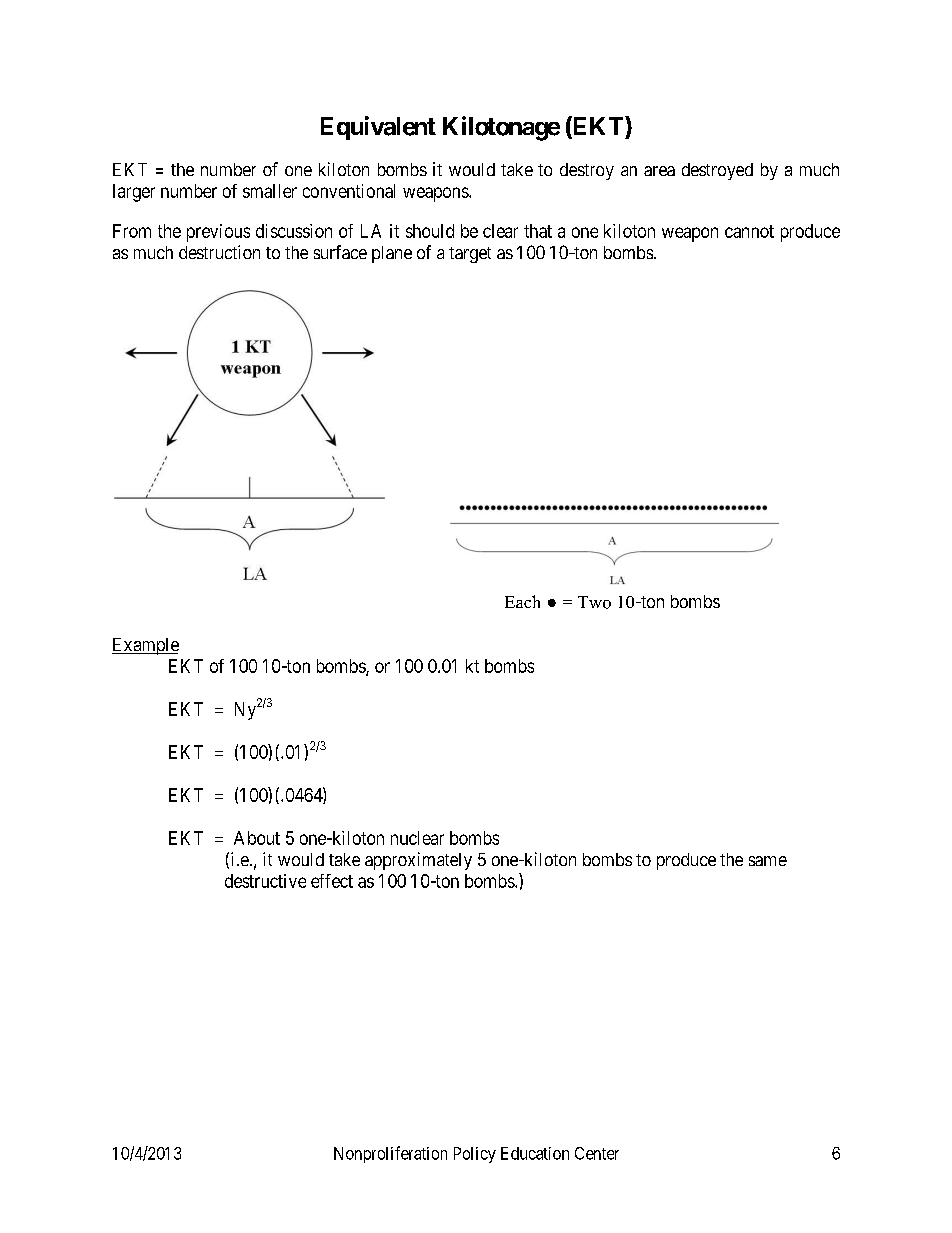 This document has height=1233, width=952. I want to click on Center, so click(597, 1153).
